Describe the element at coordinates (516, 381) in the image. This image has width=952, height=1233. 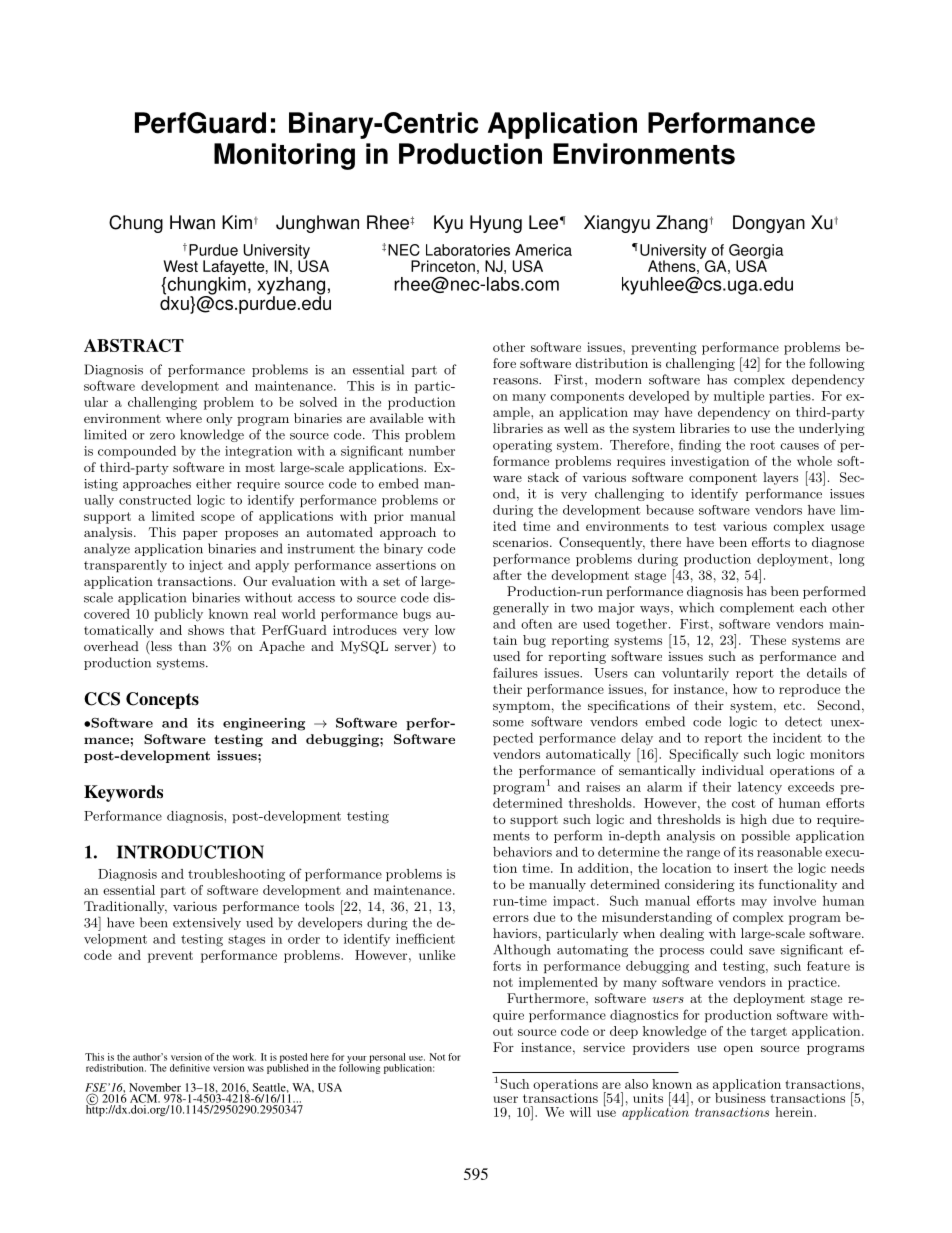
I see `reasons` at that location.
